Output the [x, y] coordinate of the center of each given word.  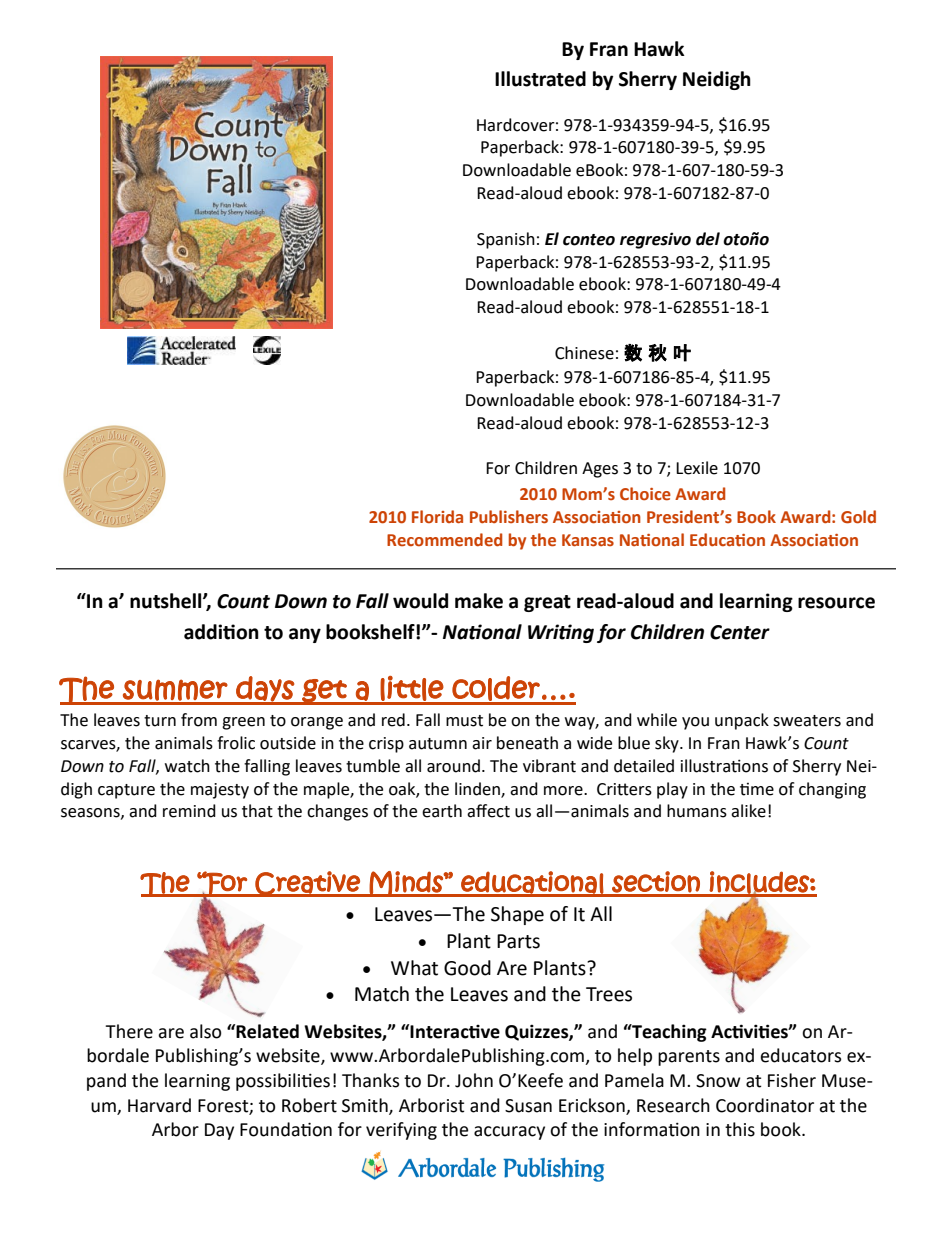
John [474, 1080]
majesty [220, 791]
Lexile [697, 468]
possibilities [283, 1082]
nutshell [167, 601]
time [757, 789]
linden [478, 789]
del [708, 239]
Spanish [506, 240]
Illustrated [540, 79]
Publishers [509, 517]
